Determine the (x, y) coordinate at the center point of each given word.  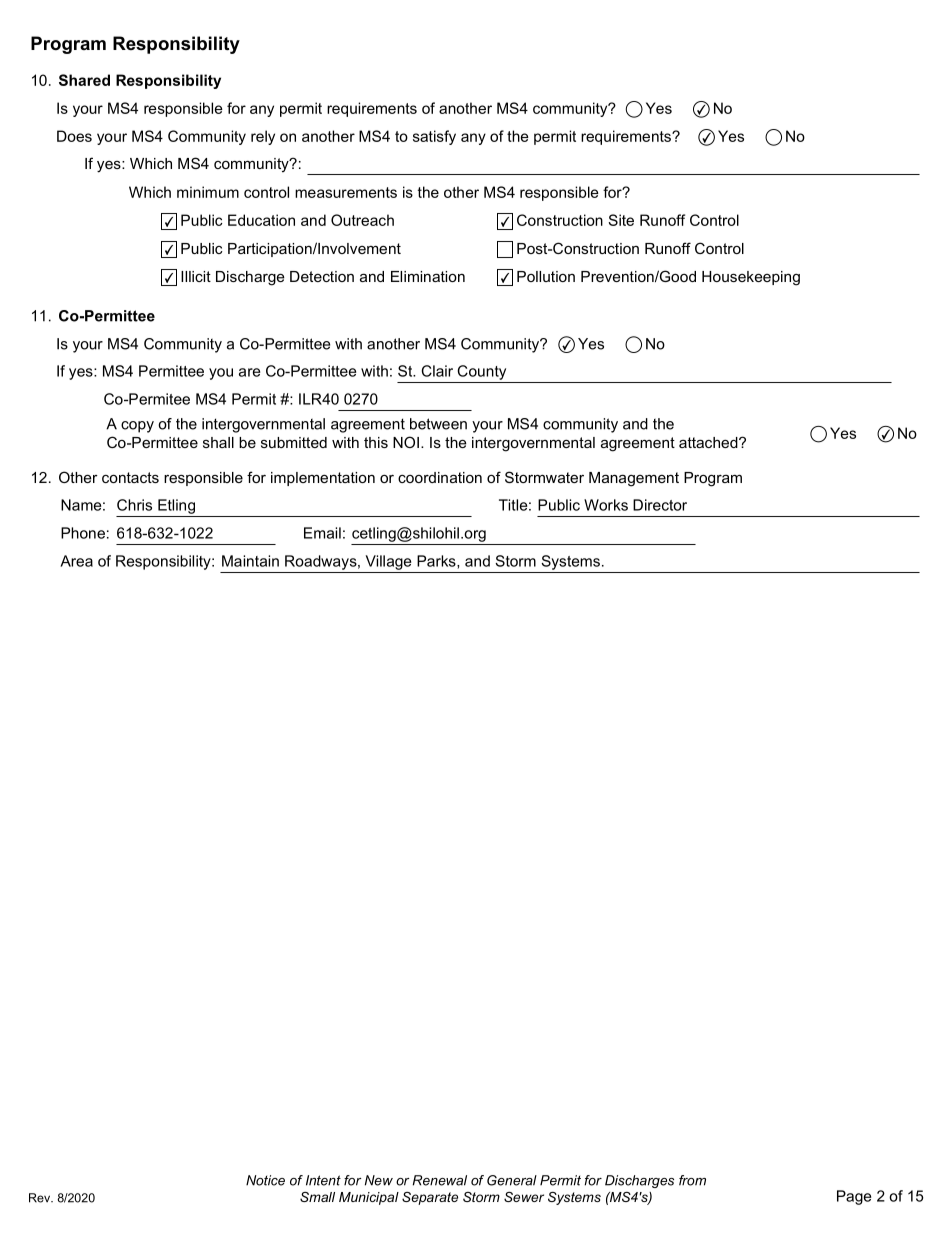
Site (621, 220)
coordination (440, 477)
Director (660, 505)
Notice (265, 1180)
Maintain (250, 561)
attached (709, 442)
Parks (437, 562)
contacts (130, 477)
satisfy (434, 137)
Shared (84, 80)
